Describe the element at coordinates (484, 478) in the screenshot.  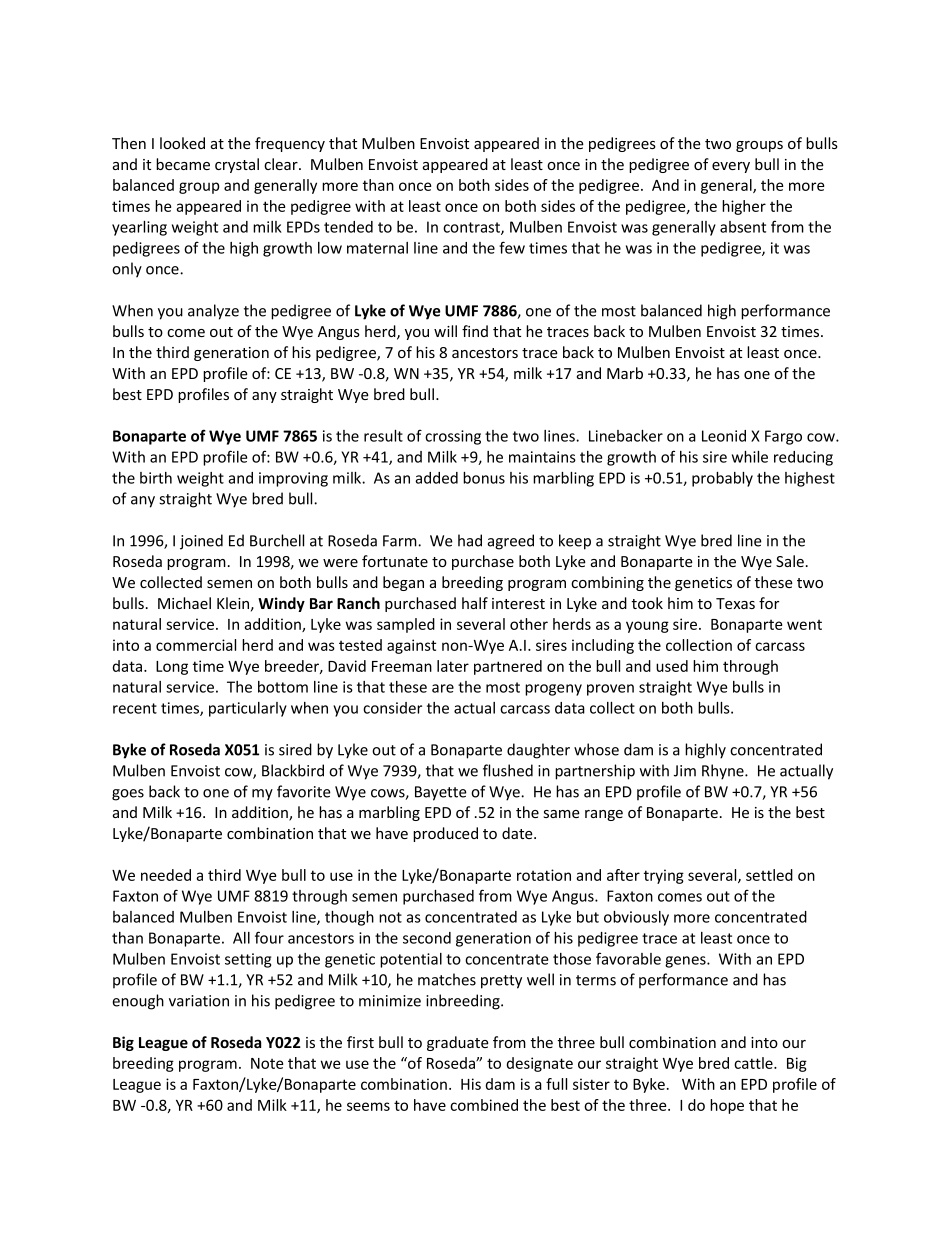
I see `bonus` at that location.
